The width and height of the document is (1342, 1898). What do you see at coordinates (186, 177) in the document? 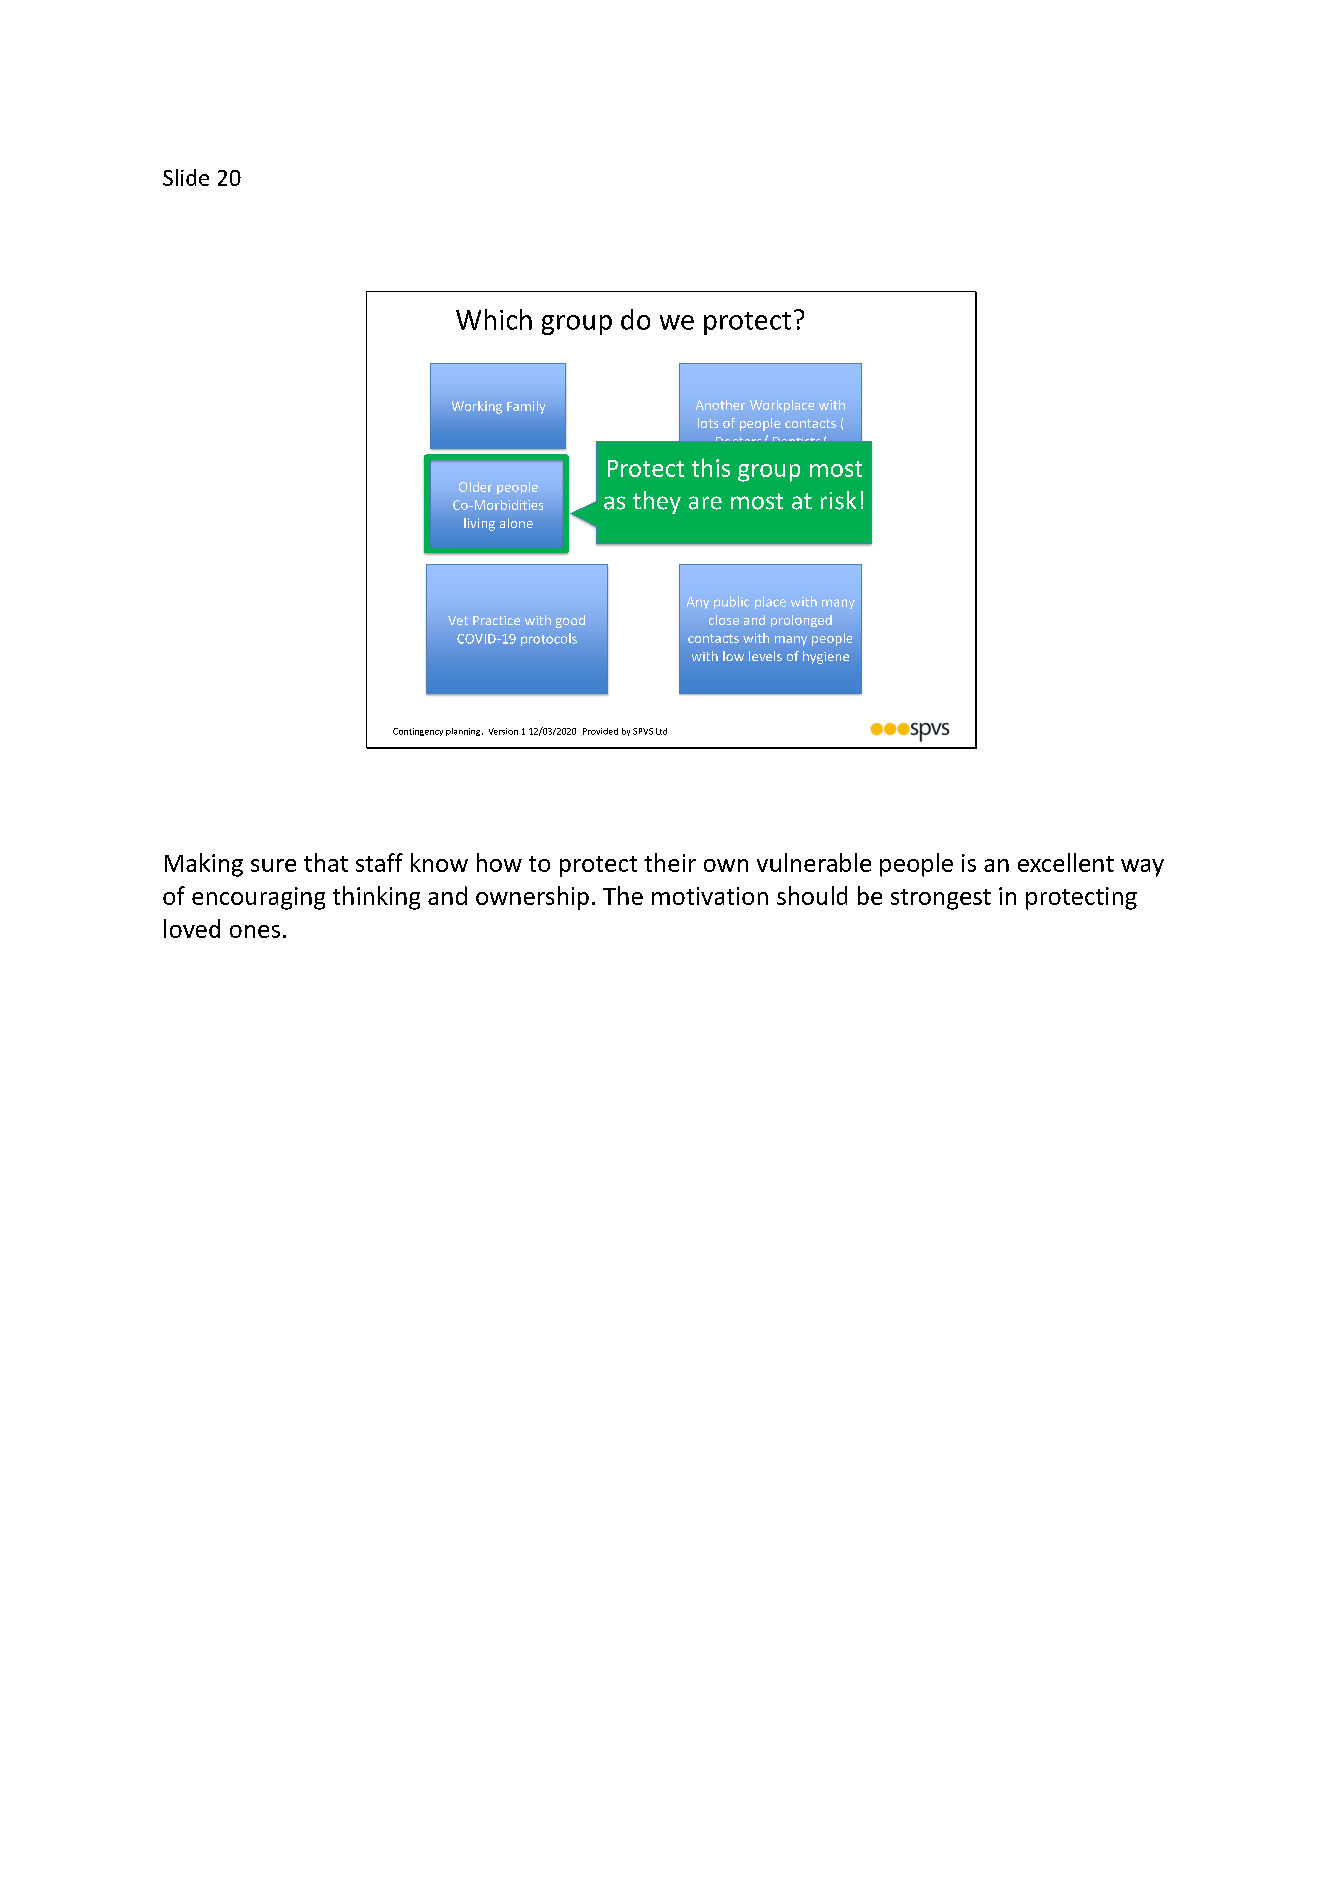
I see `Slide` at bounding box center [186, 177].
